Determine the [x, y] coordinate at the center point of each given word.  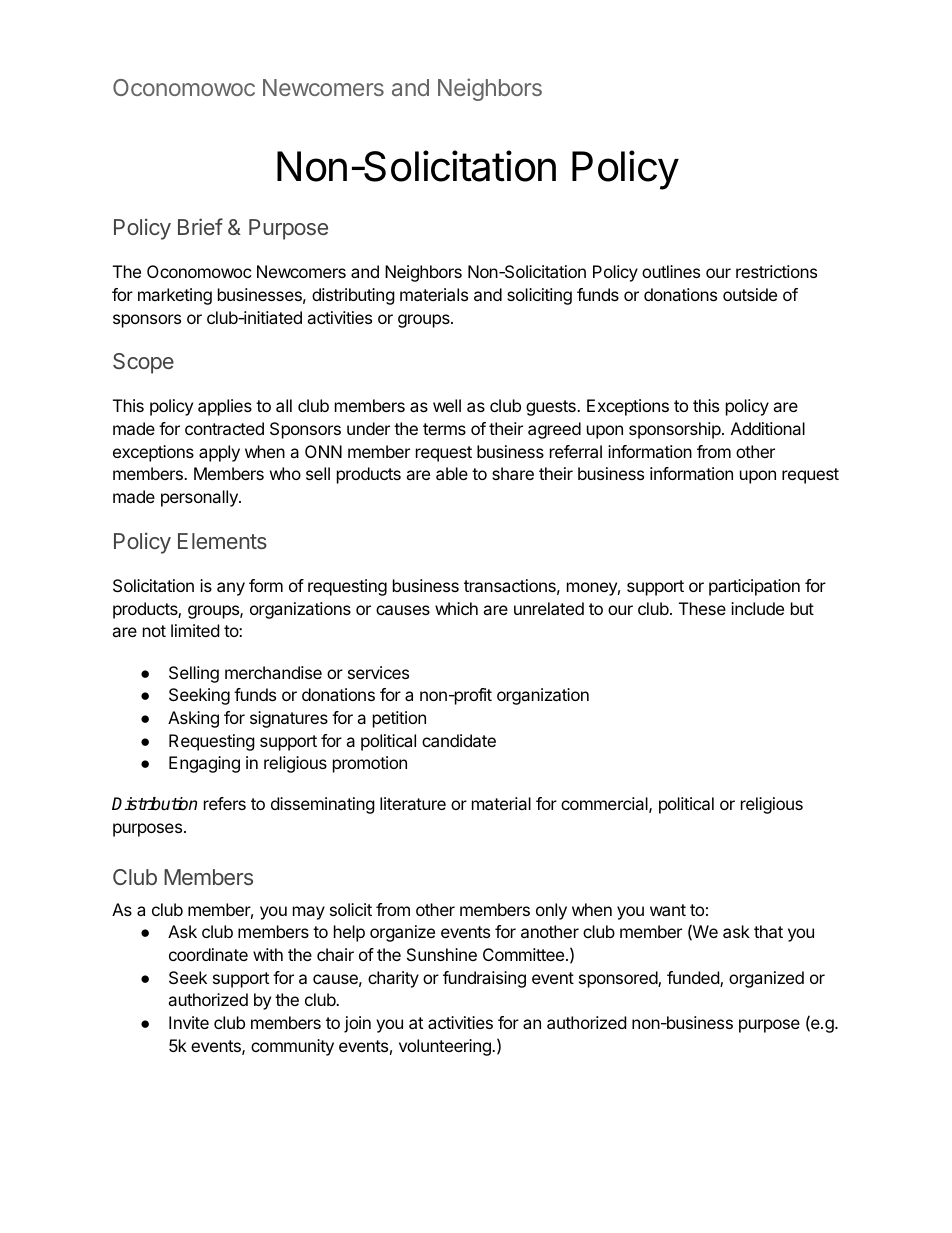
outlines [671, 271]
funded [694, 979]
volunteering [446, 1047]
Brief [200, 226]
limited [195, 630]
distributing [353, 296]
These [702, 608]
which [456, 608]
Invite [189, 1022]
